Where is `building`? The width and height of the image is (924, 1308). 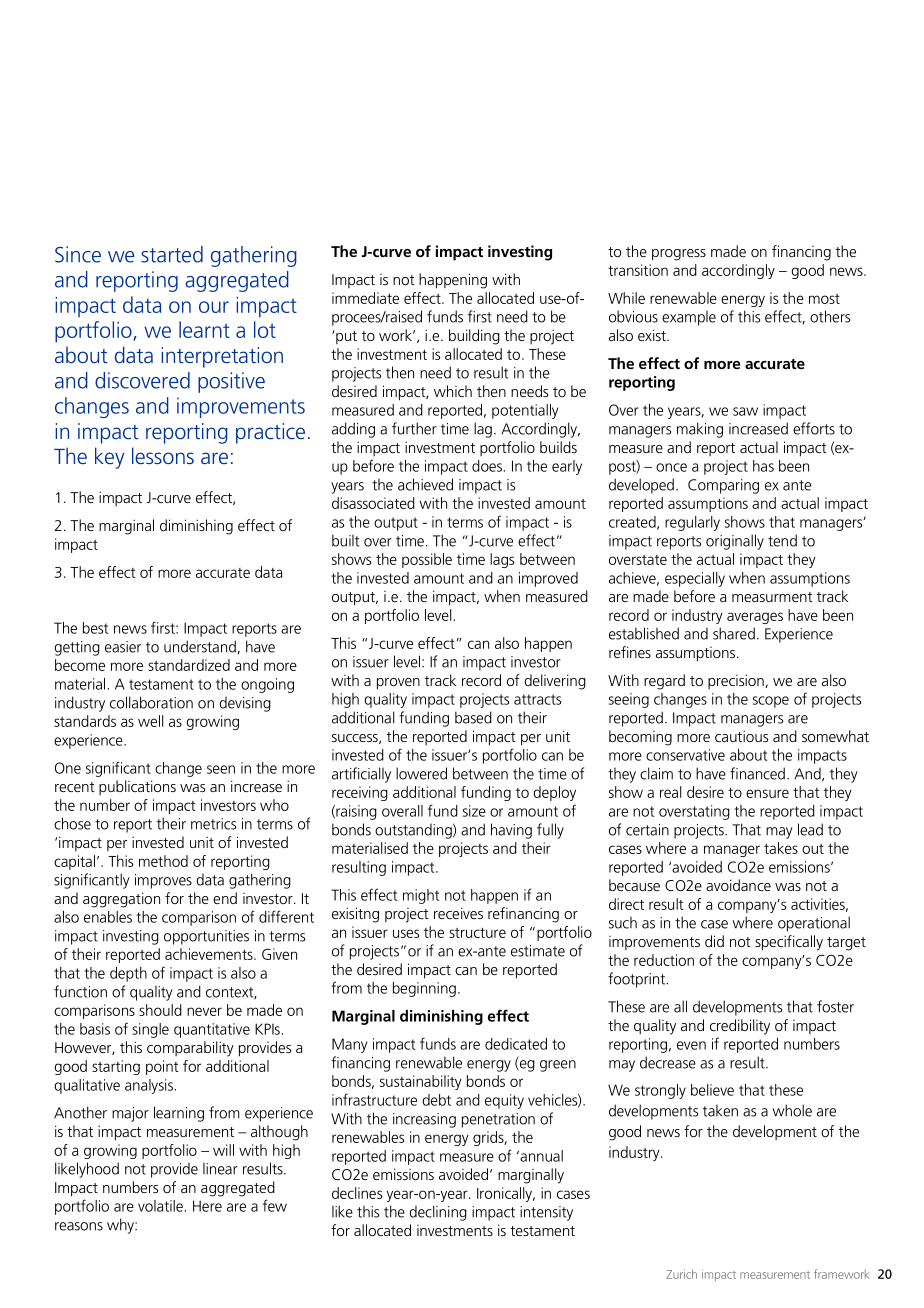
building is located at coordinates (474, 337).
